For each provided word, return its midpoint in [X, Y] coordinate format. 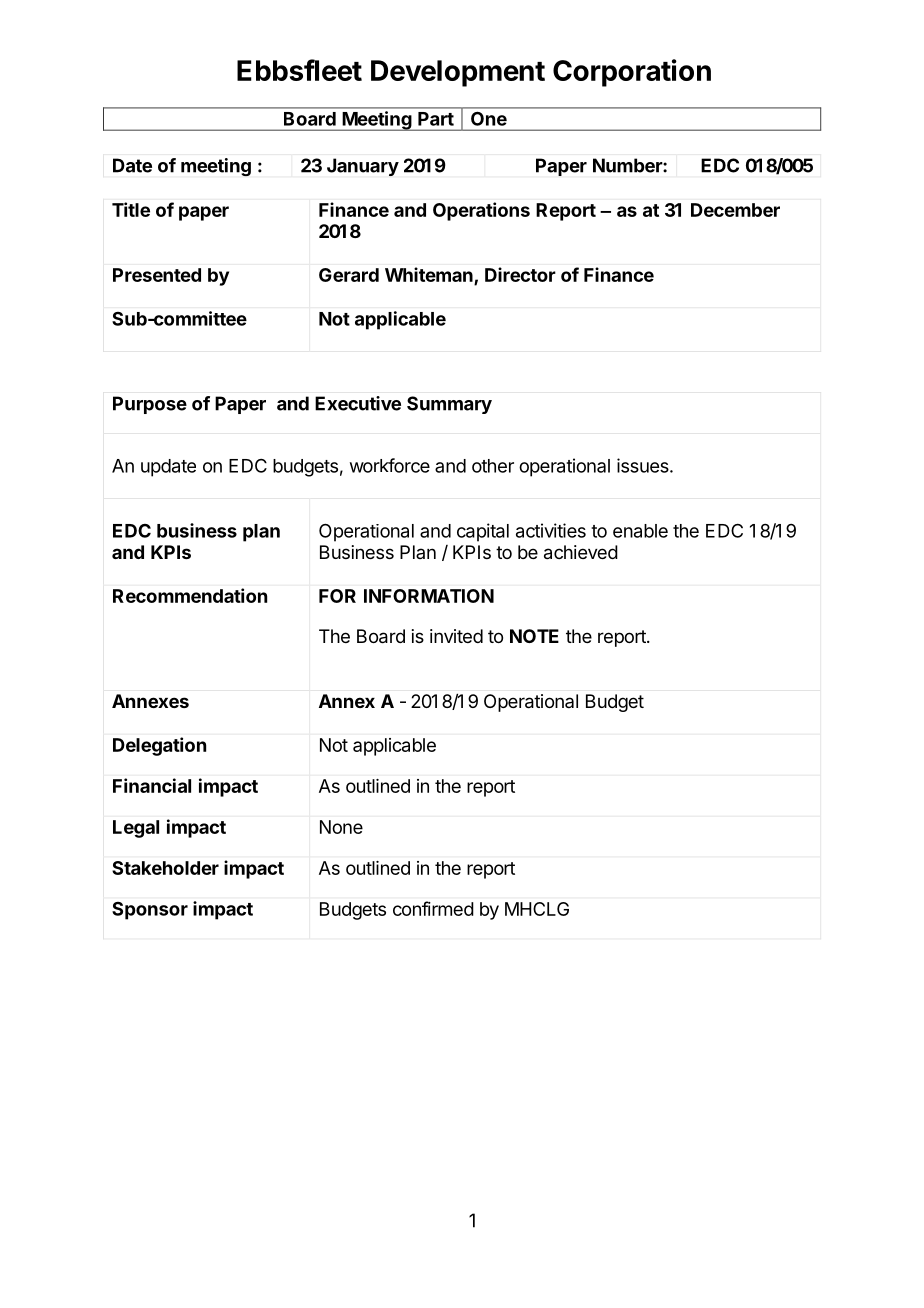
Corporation [632, 73]
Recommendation [190, 595]
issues [644, 465]
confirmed [433, 908]
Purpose [150, 405]
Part [436, 119]
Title [131, 209]
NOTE [534, 636]
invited [456, 636]
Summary [449, 405]
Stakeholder [165, 868]
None [341, 827]
